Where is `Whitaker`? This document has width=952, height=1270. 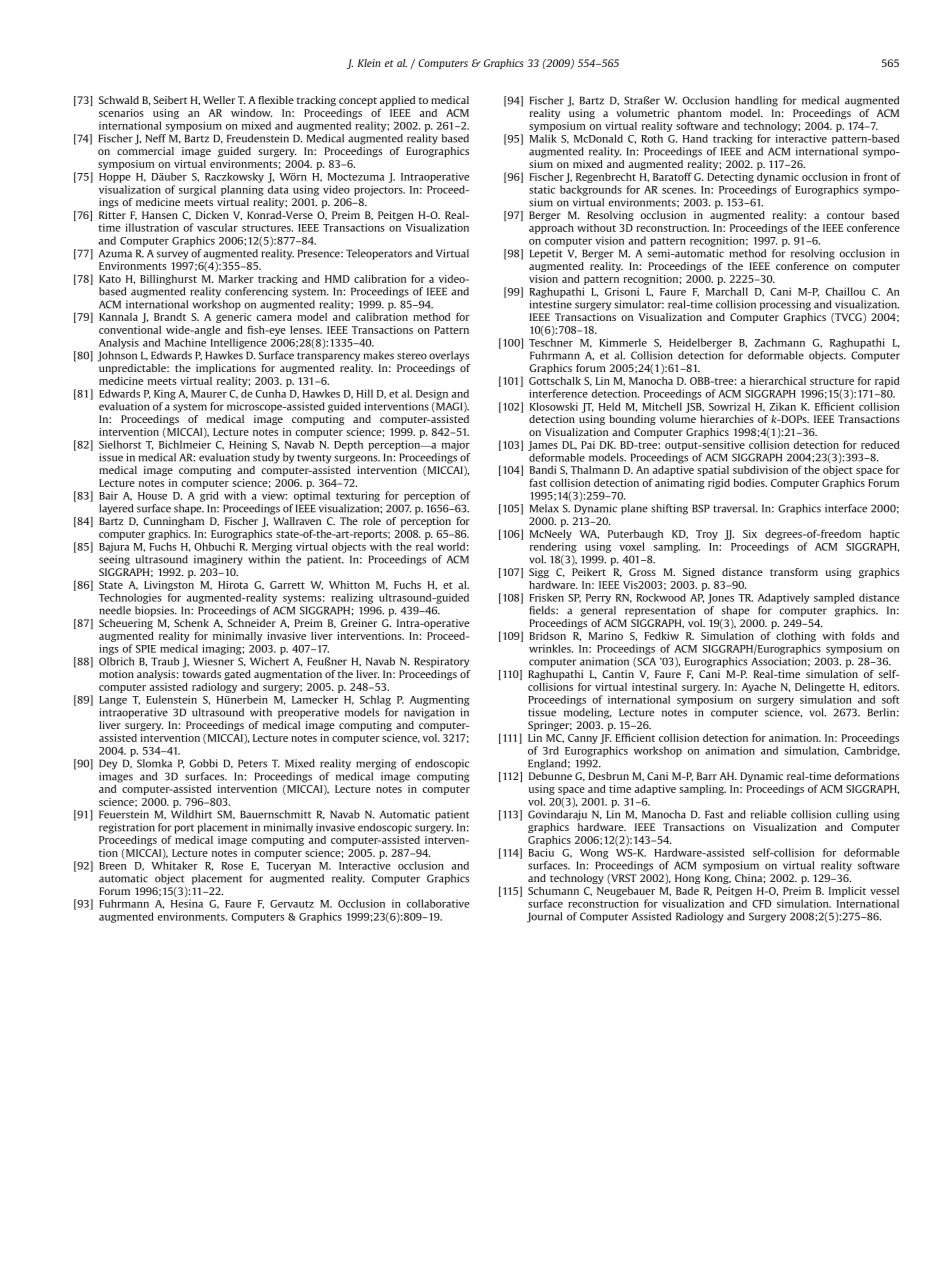
Whitaker is located at coordinates (175, 865).
